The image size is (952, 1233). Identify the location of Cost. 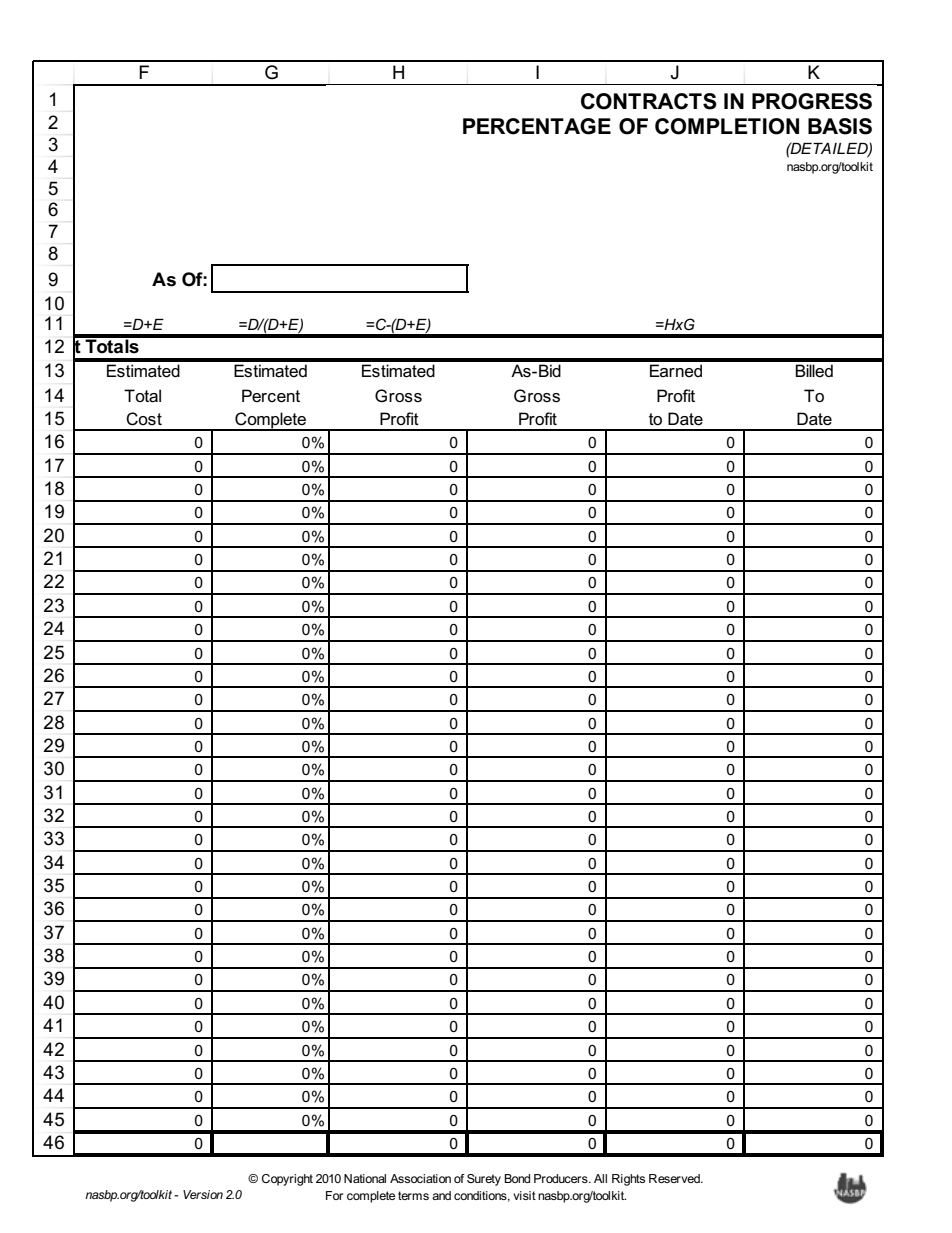
(144, 419).
